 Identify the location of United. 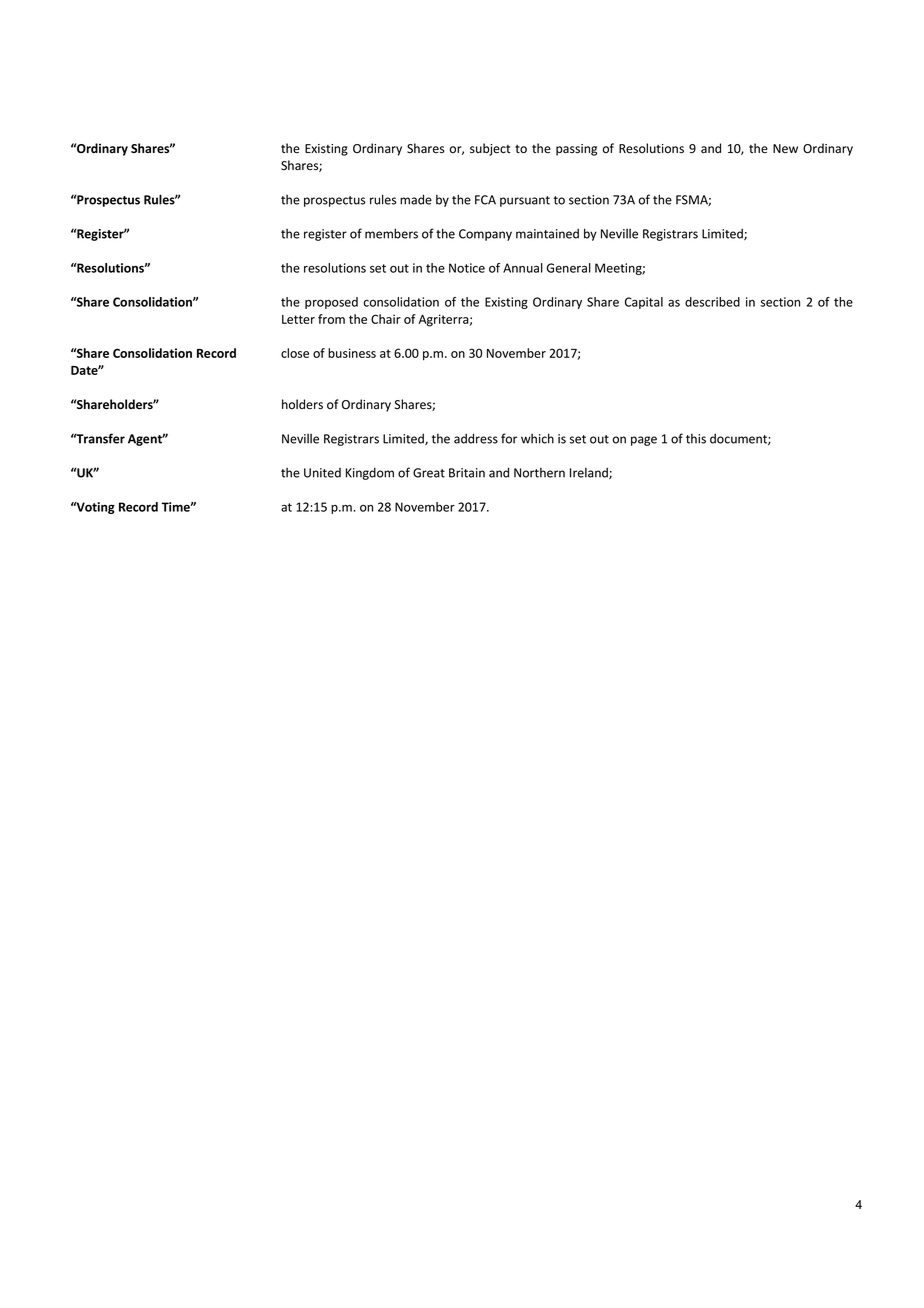
(322, 473).
